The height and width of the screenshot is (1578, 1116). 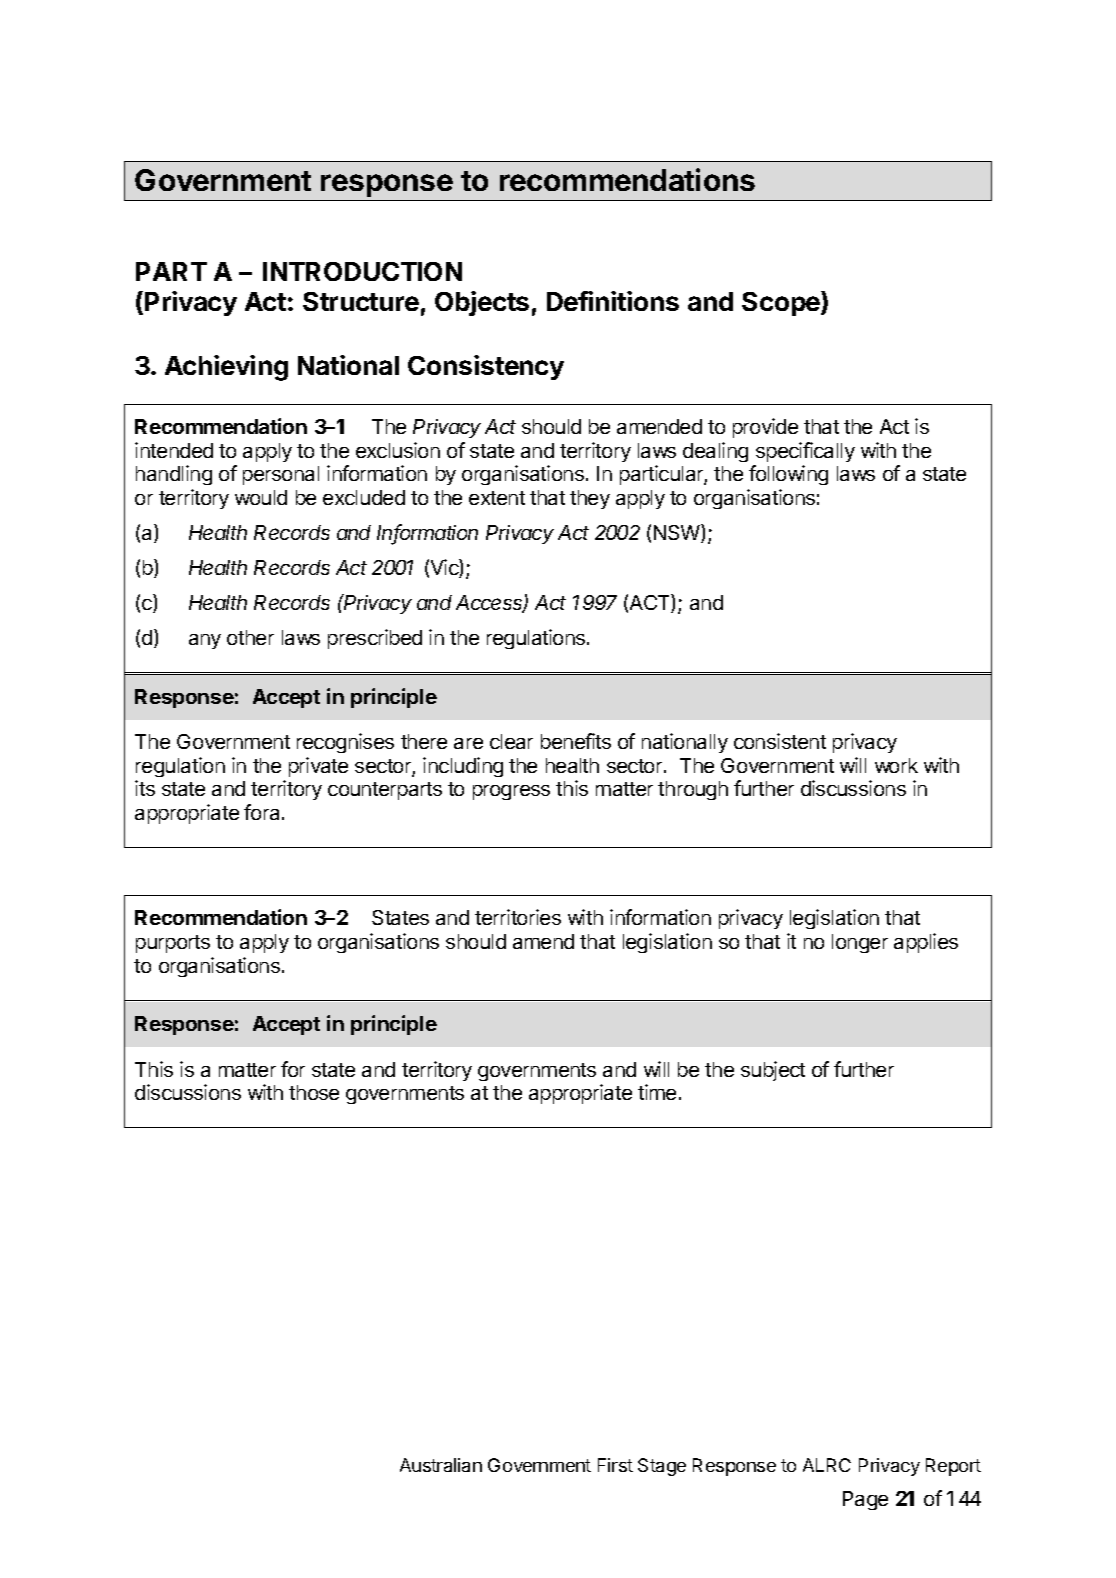 I want to click on Achieving, so click(x=226, y=368).
